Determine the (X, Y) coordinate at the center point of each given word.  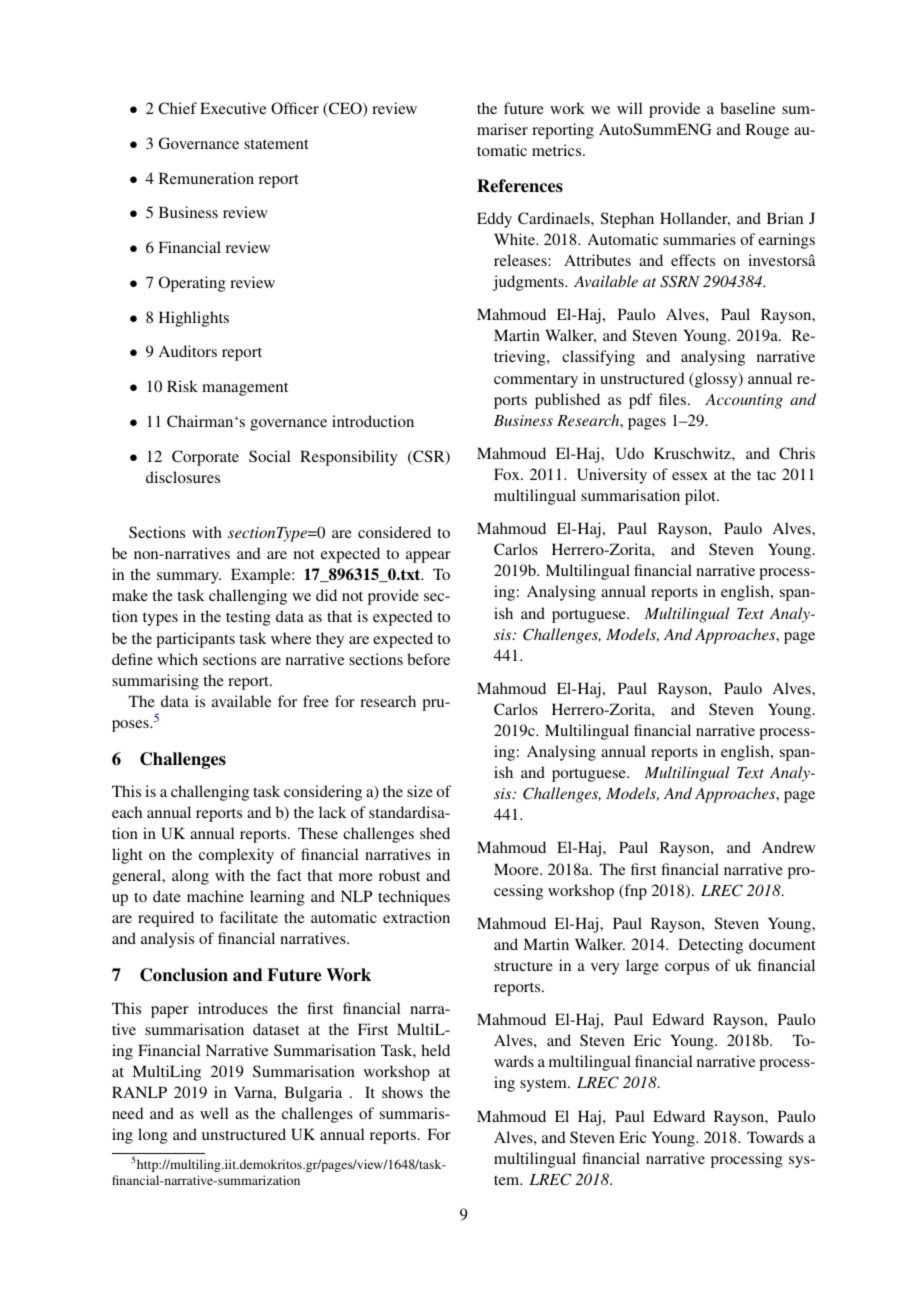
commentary (536, 381)
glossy (716, 380)
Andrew (788, 847)
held (435, 1050)
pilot (701, 497)
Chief (177, 108)
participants (195, 640)
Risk (182, 386)
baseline (747, 108)
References (520, 186)
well (214, 1113)
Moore (517, 869)
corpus (687, 969)
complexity (236, 856)
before (428, 659)
